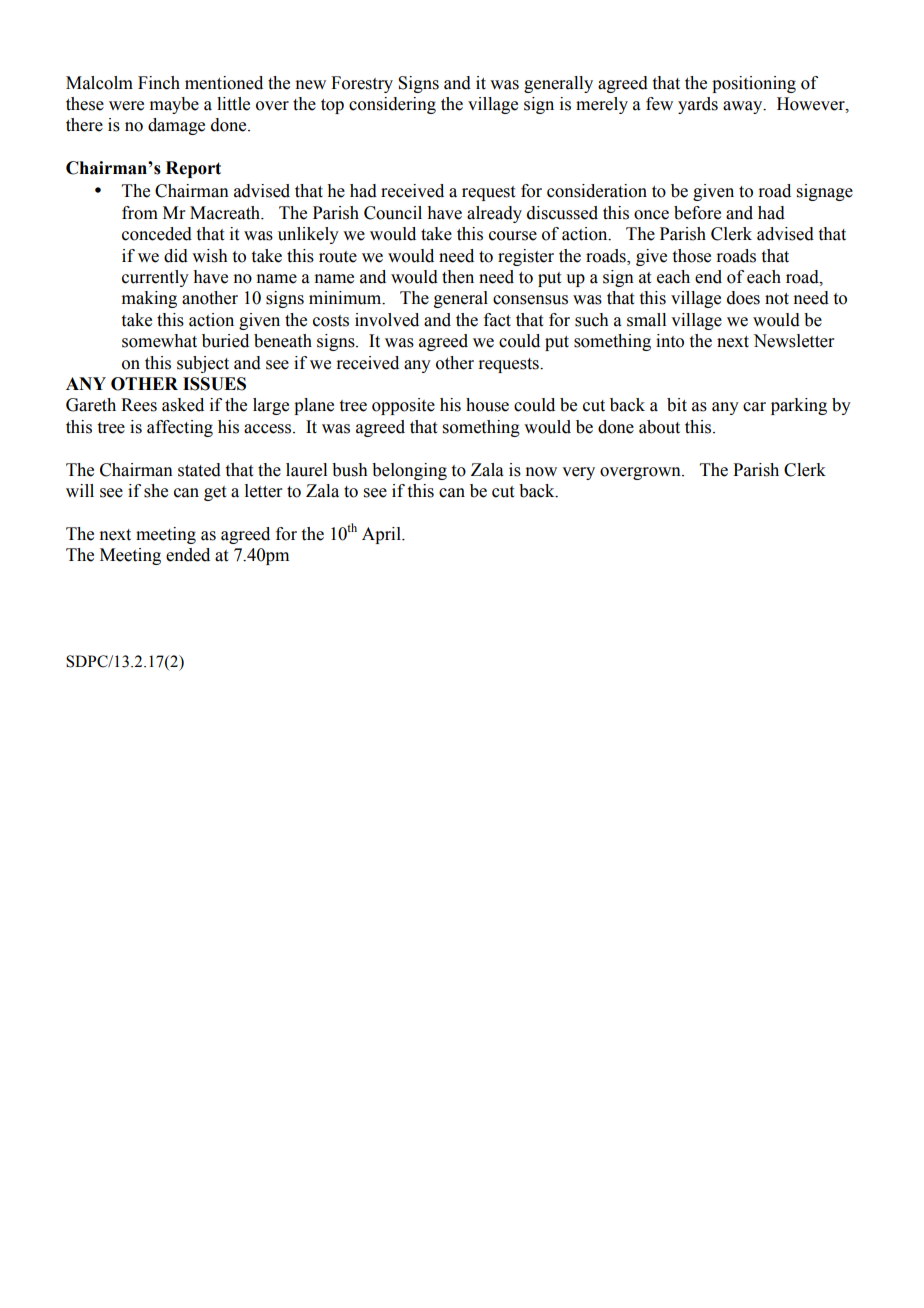 Image resolution: width=924 pixels, height=1308 pixels. Describe the element at coordinates (183, 405) in the document. I see `asked` at that location.
